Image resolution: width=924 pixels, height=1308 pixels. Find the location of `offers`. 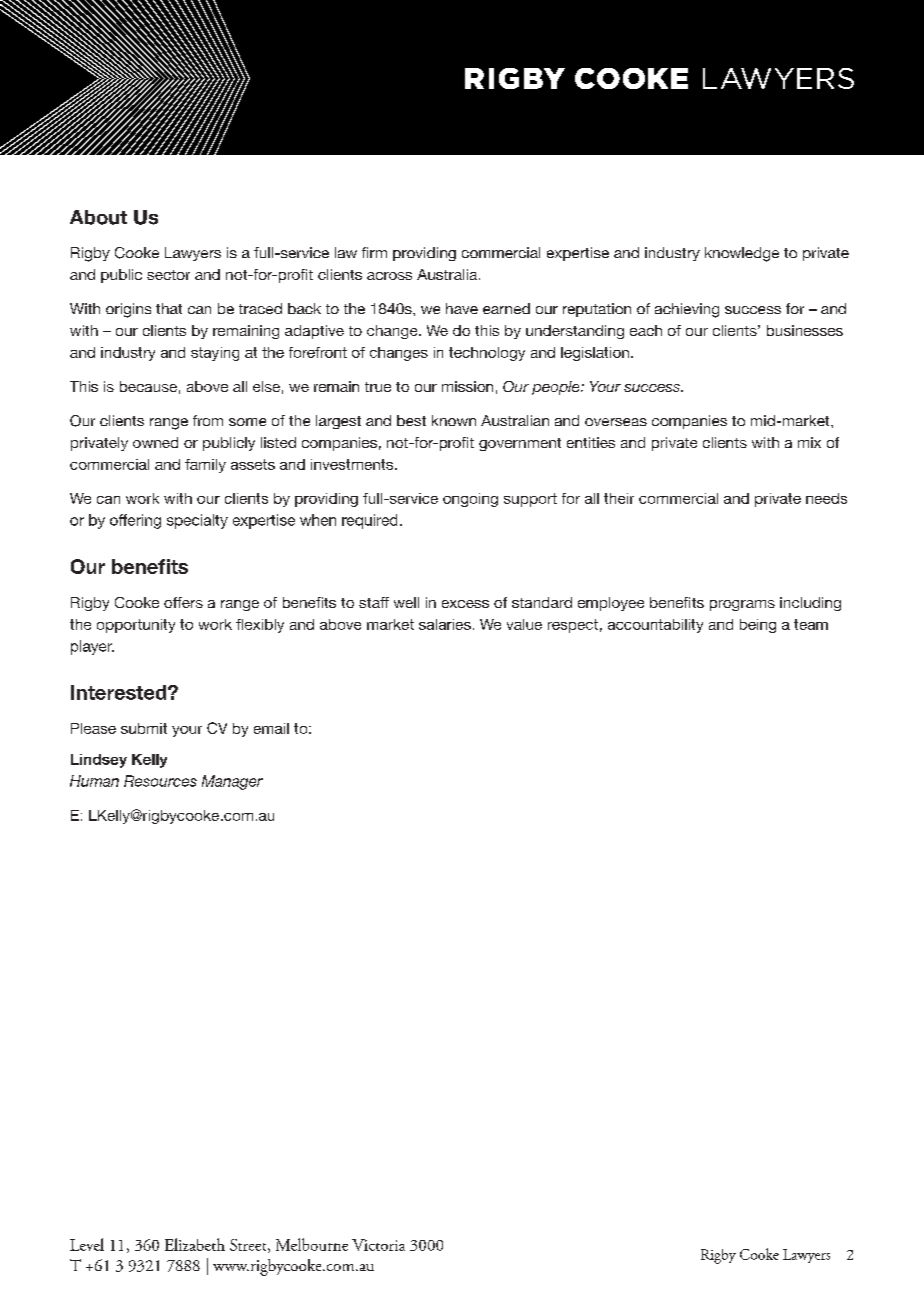

offers is located at coordinates (183, 602).
